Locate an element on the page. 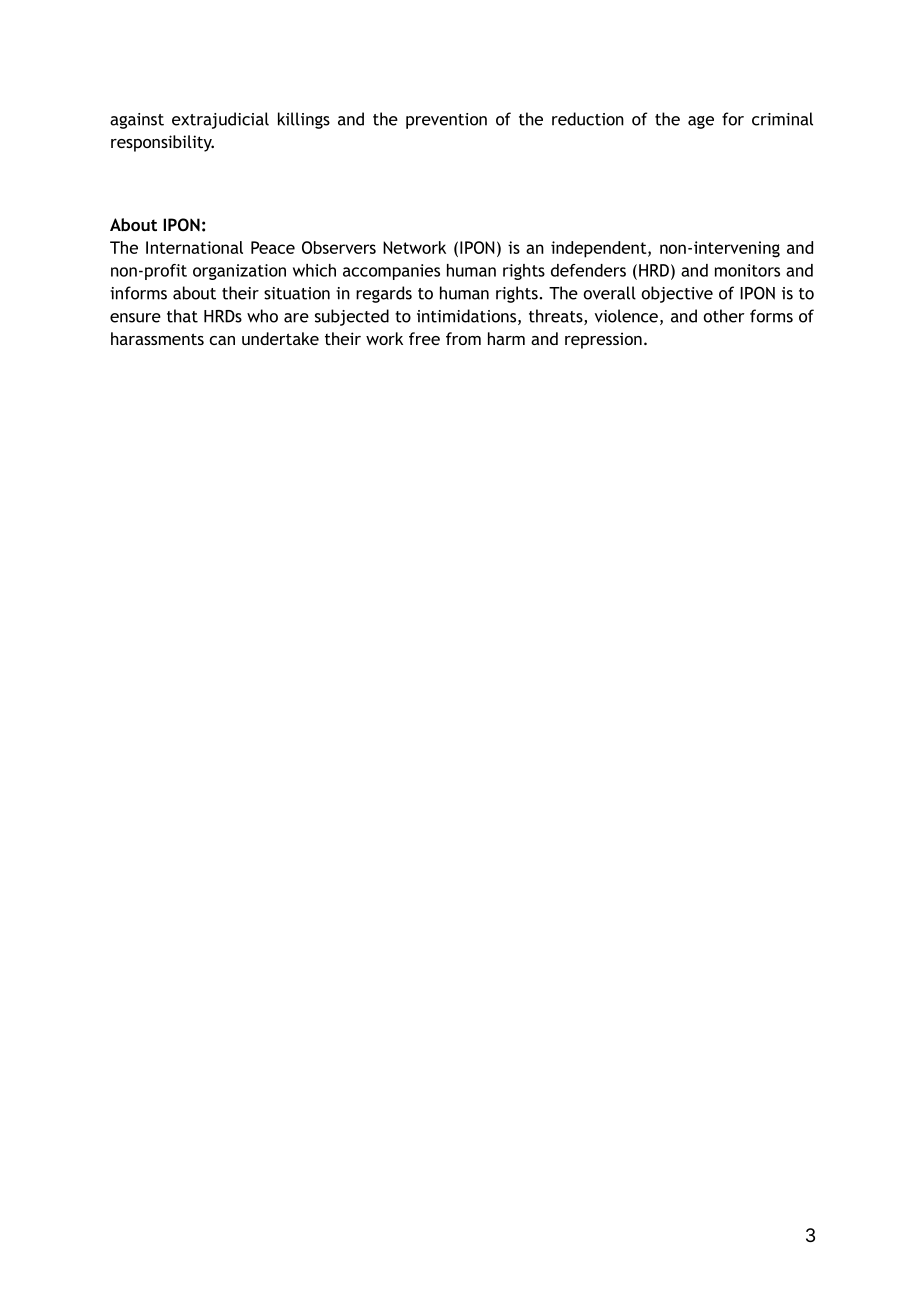 Image resolution: width=924 pixels, height=1308 pixels. other is located at coordinates (724, 316).
